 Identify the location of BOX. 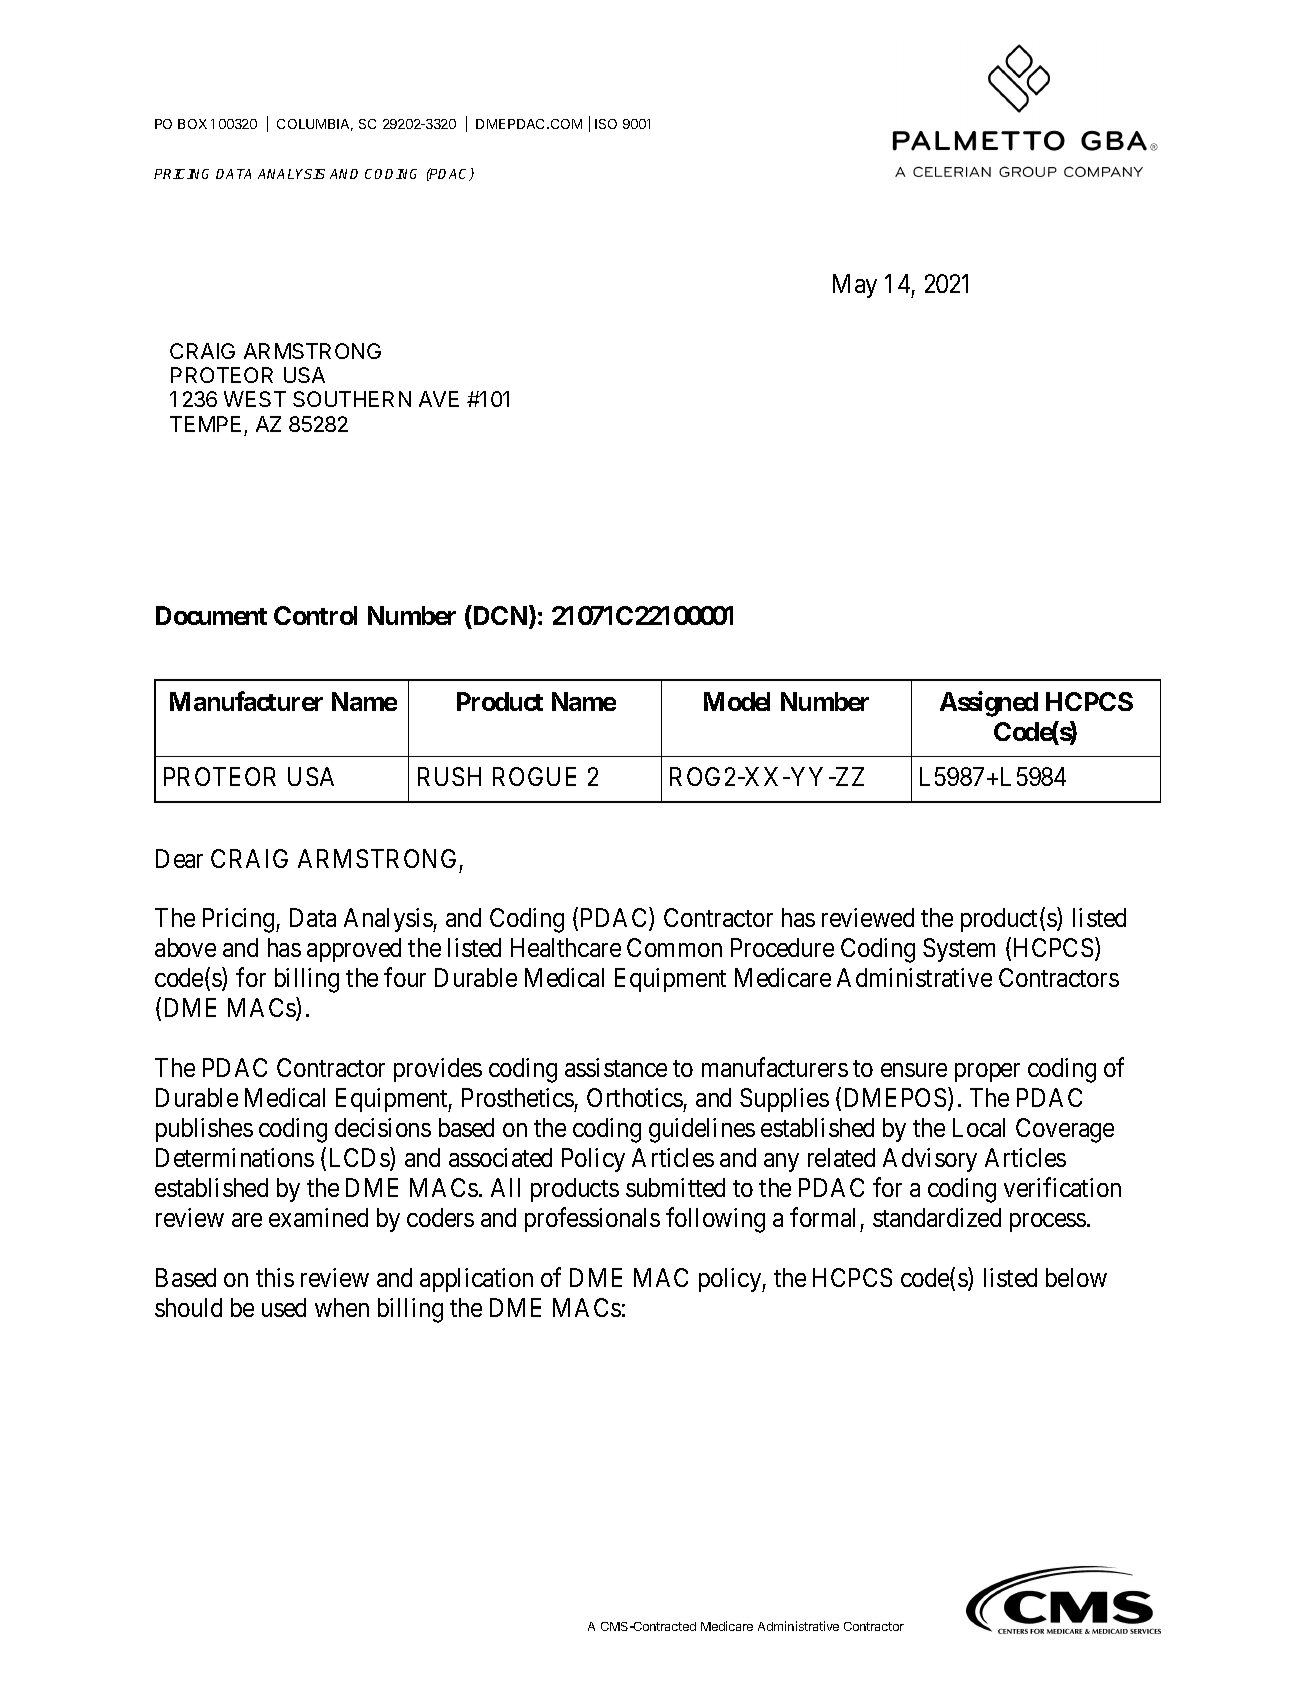
(192, 124).
